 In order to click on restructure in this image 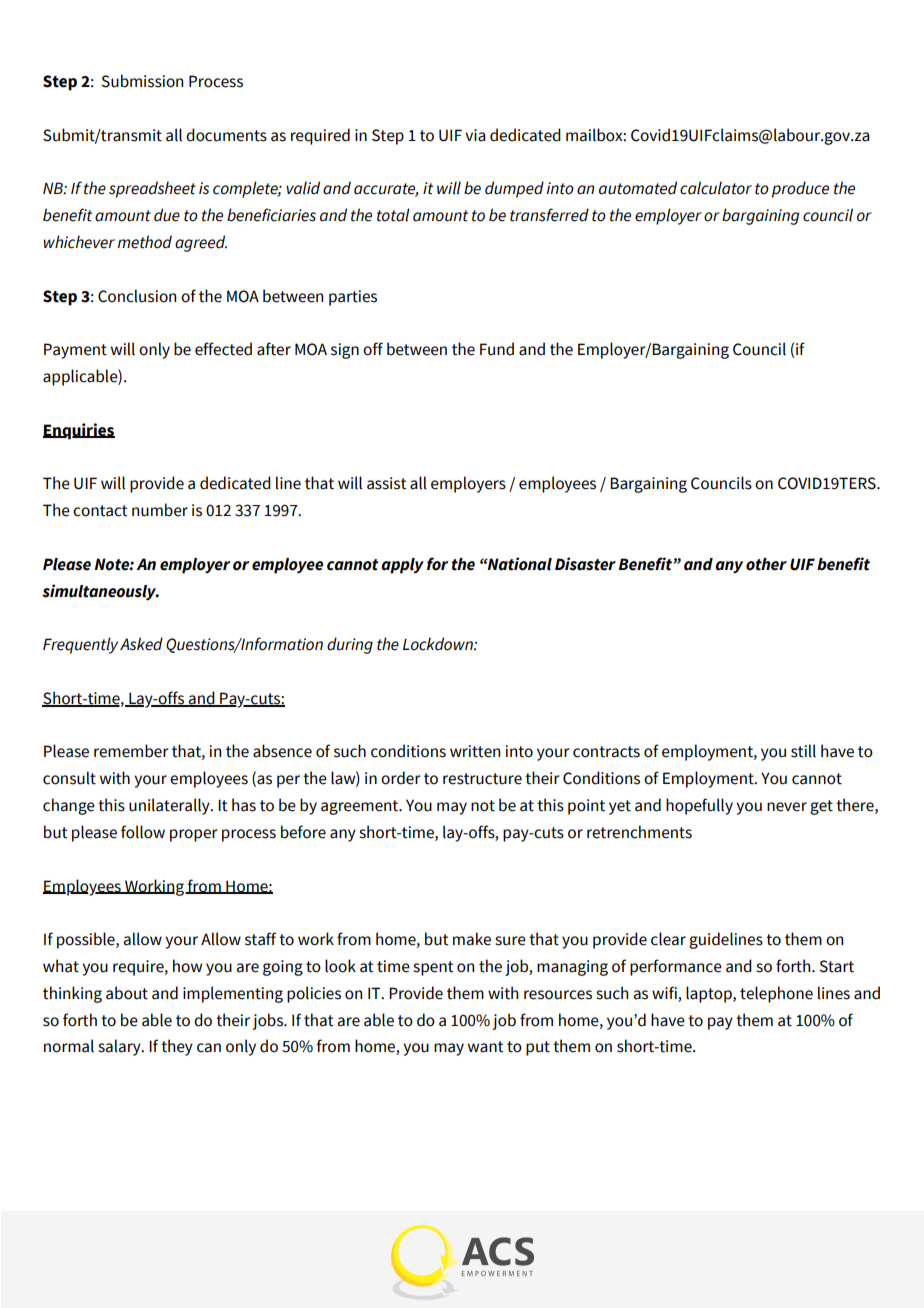, I will do `click(482, 779)`.
